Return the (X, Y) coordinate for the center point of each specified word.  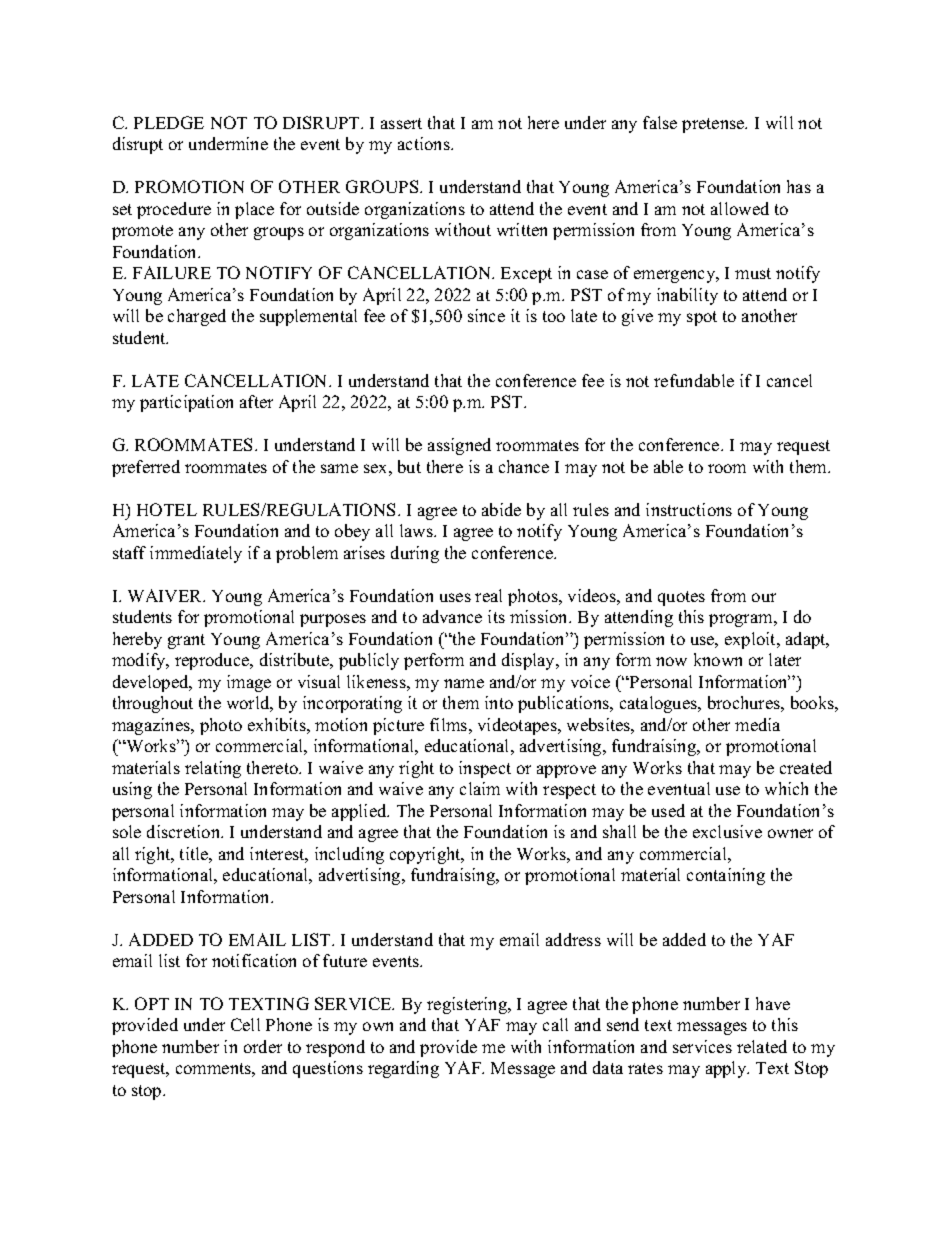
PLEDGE (169, 122)
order (263, 1046)
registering (468, 1005)
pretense (714, 125)
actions (425, 143)
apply (727, 1069)
